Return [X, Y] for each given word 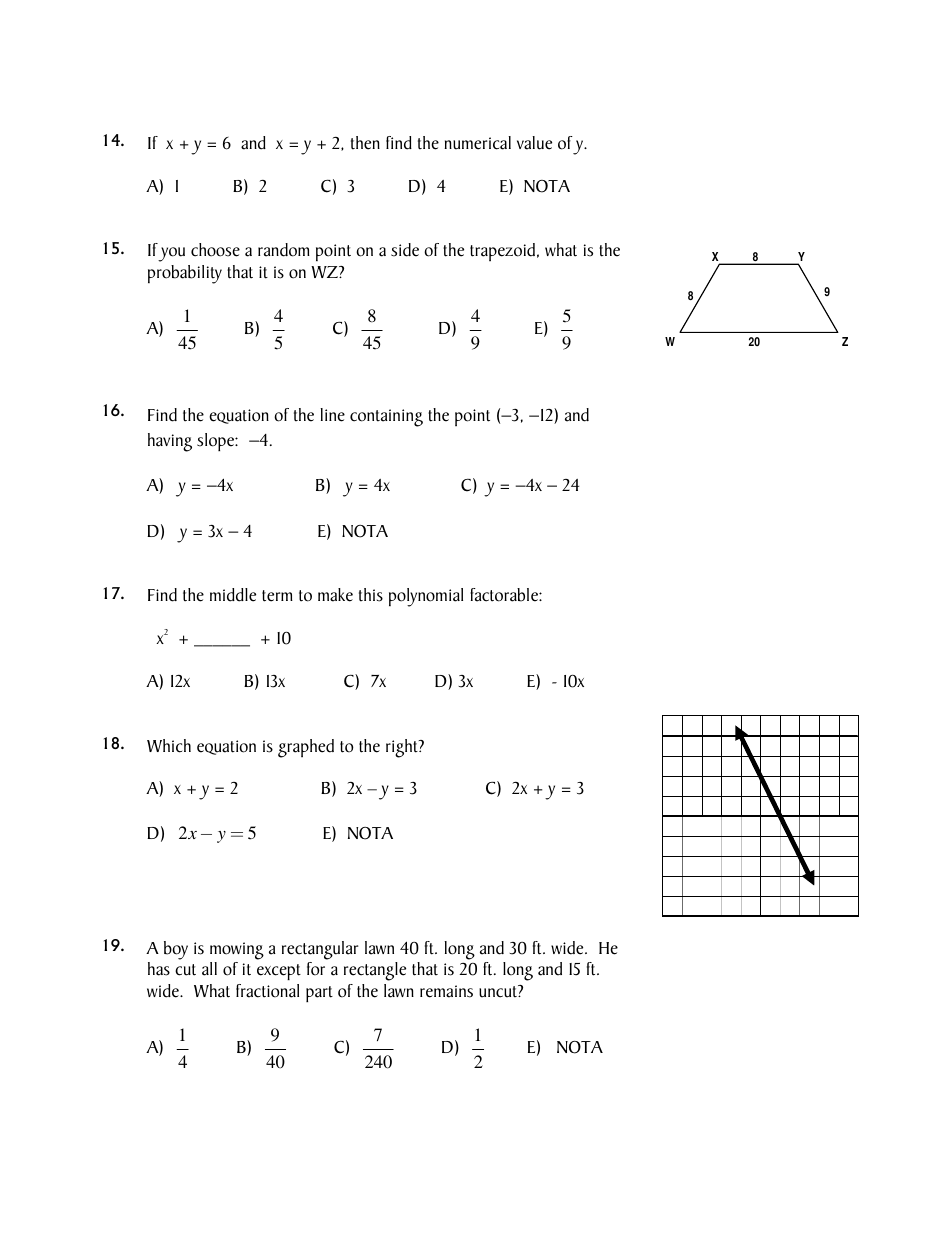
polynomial [426, 597]
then [365, 143]
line [332, 415]
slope [216, 442]
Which [169, 746]
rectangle [375, 971]
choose [215, 250]
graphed [306, 748]
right [403, 748]
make [335, 595]
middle [233, 595]
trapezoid [502, 252]
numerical [477, 143]
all [209, 969]
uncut [499, 991]
